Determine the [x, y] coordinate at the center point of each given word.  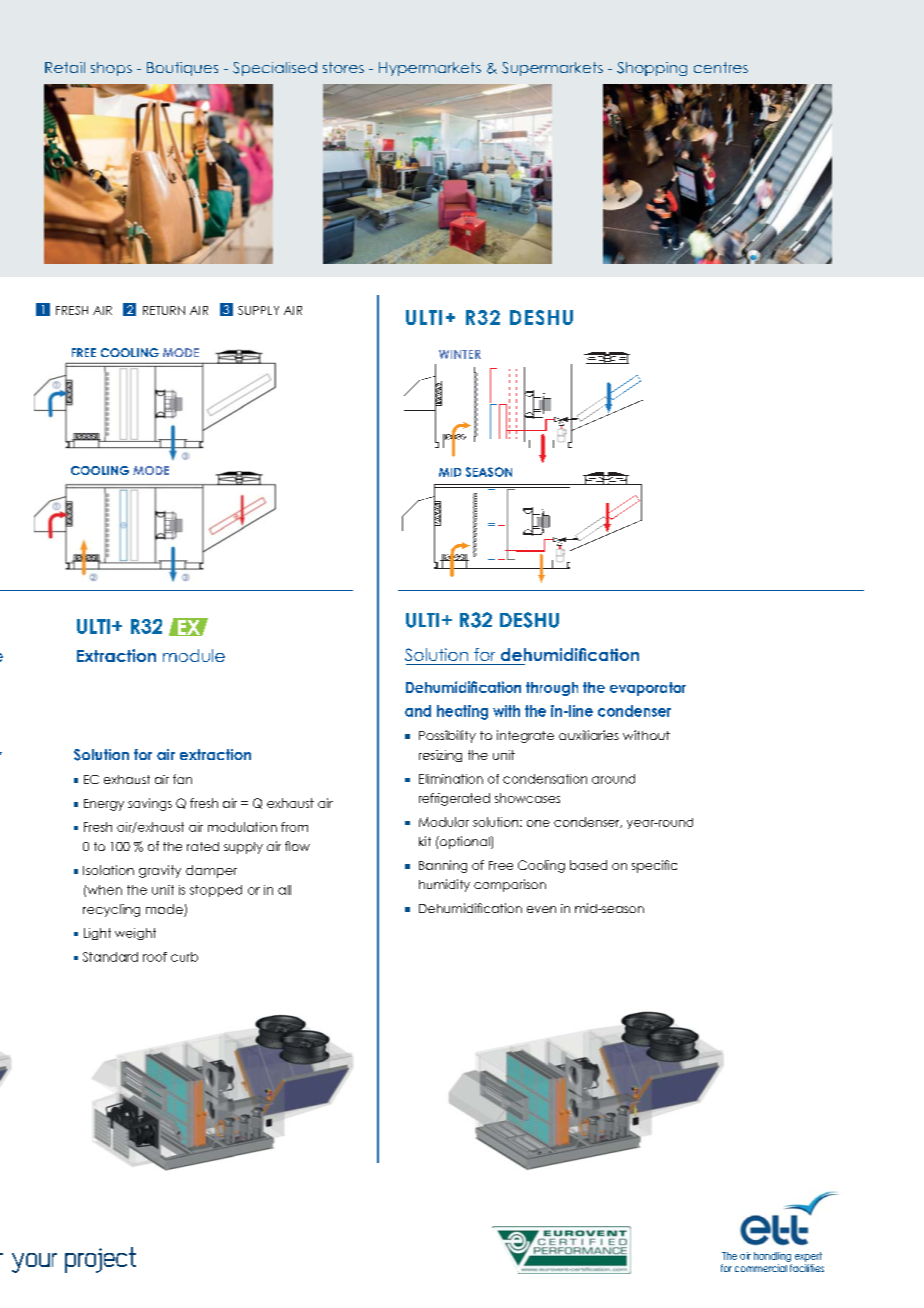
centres [721, 67]
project [100, 1260]
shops [111, 69]
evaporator [648, 689]
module [194, 655]
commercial [761, 1268]
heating [462, 712]
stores [343, 67]
